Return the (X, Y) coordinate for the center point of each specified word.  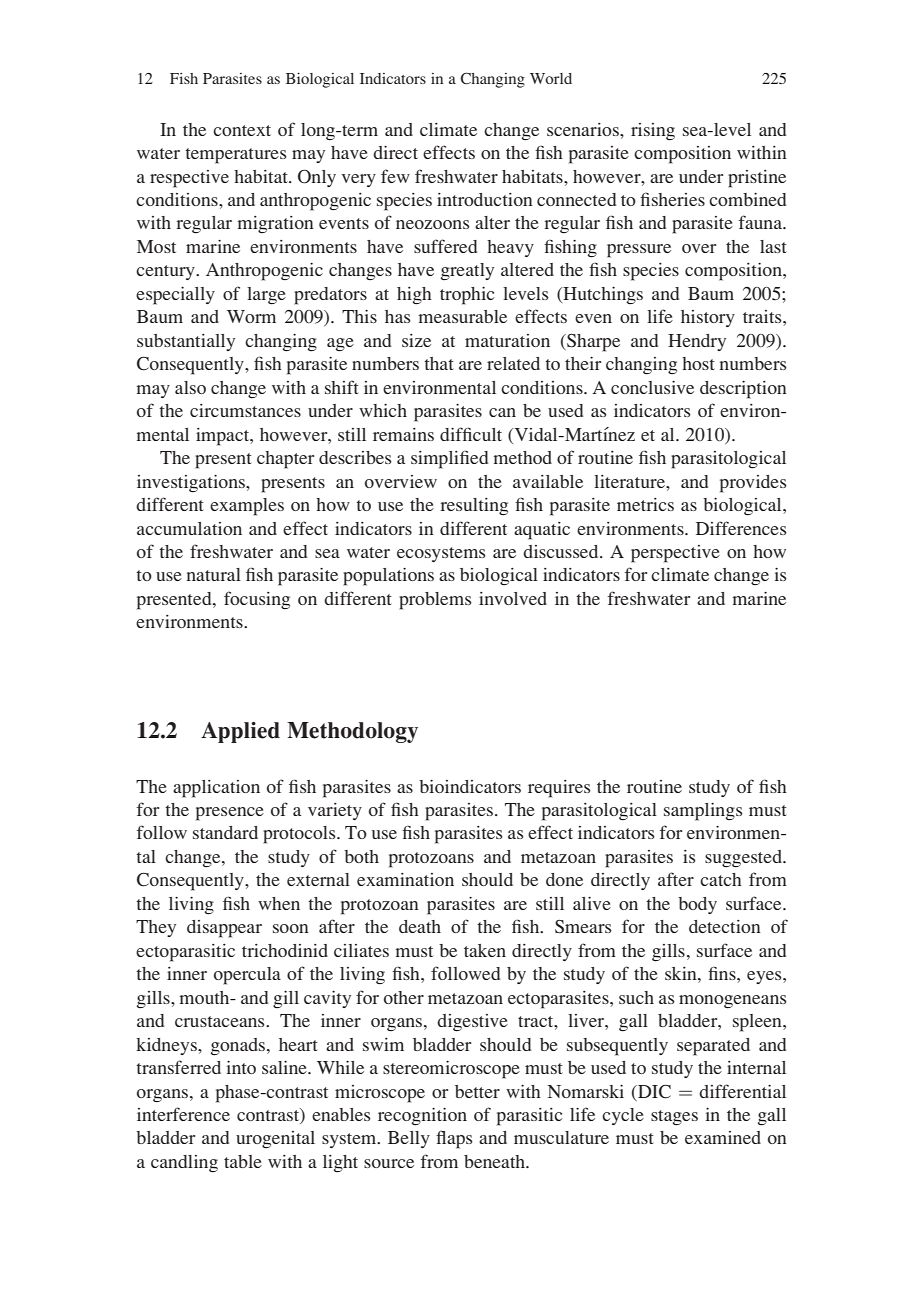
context (242, 130)
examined (723, 1137)
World (551, 78)
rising (653, 132)
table (243, 1161)
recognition (422, 1117)
